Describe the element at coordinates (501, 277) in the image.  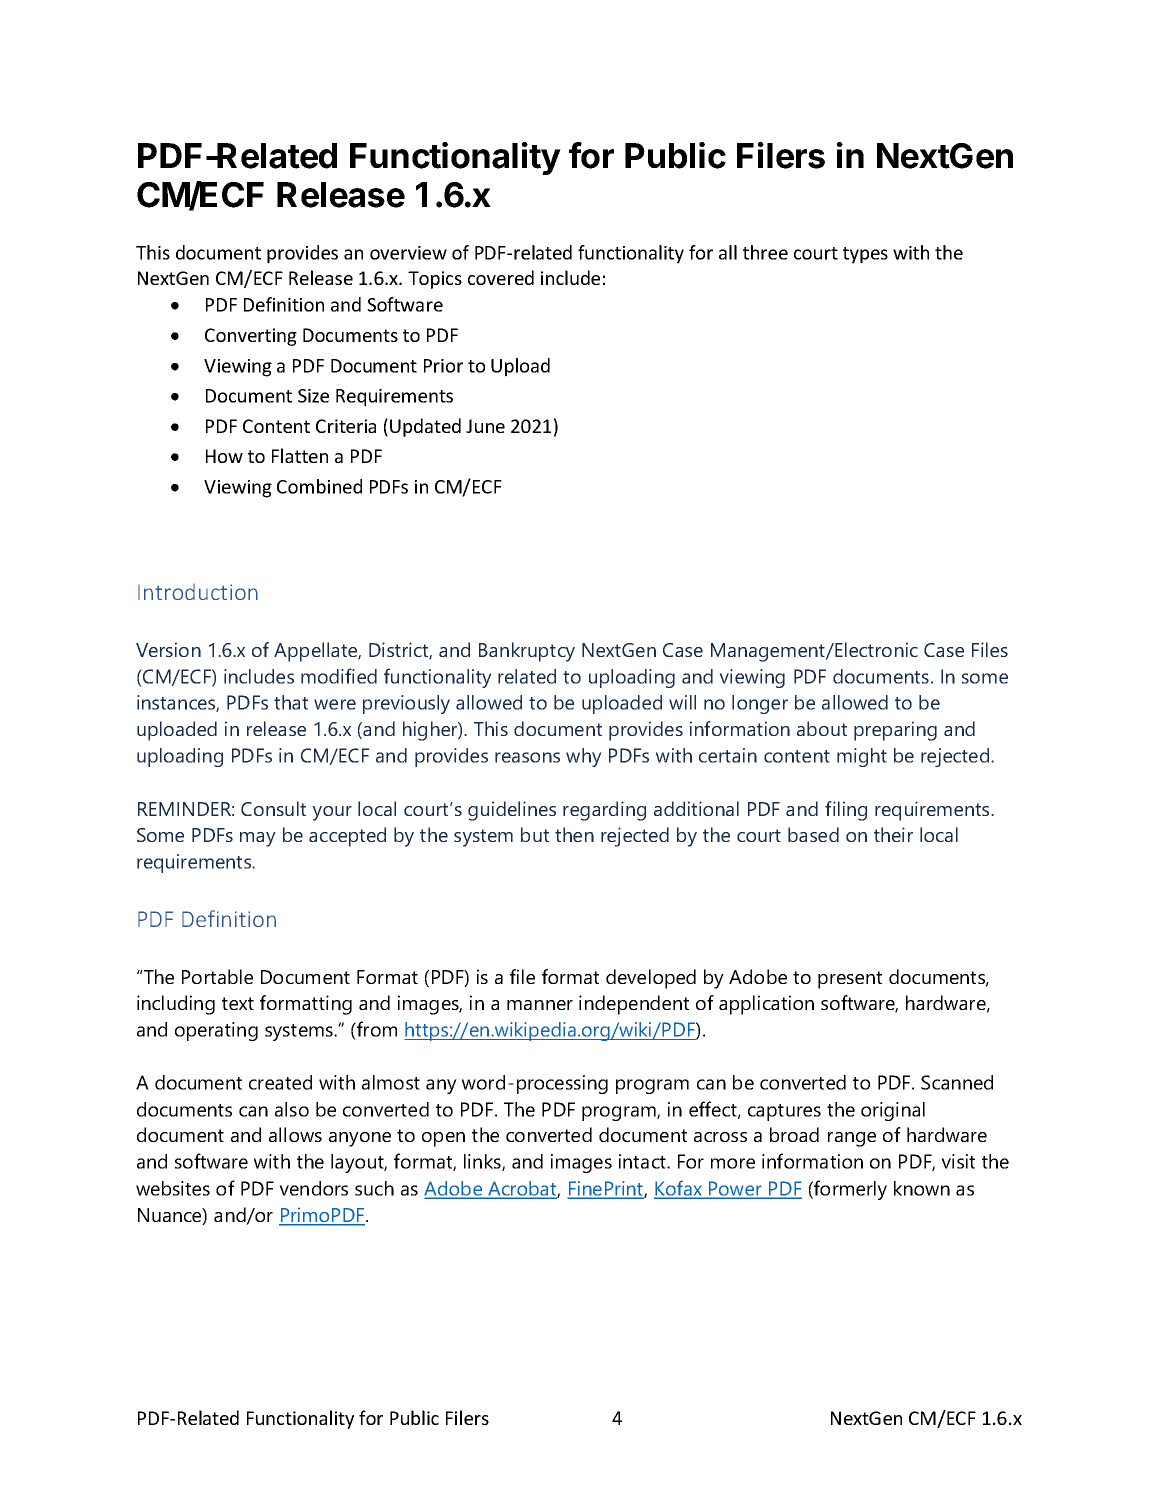
I see `covered` at that location.
